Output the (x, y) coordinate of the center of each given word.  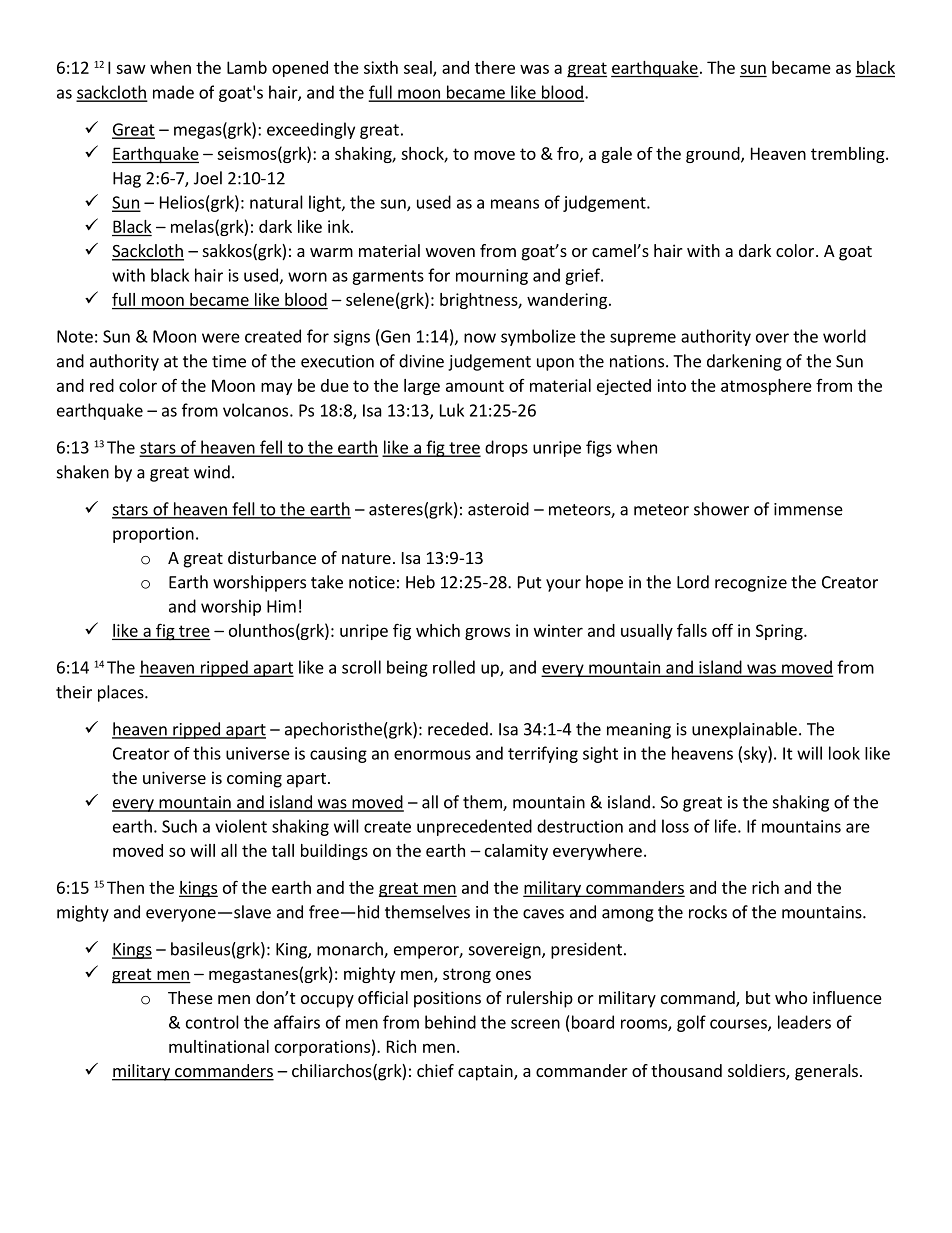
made (173, 92)
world (844, 336)
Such (179, 826)
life (725, 826)
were (221, 338)
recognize (751, 584)
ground (714, 155)
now (480, 338)
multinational (219, 1046)
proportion (153, 535)
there (495, 67)
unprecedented (474, 827)
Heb (420, 582)
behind (450, 1022)
